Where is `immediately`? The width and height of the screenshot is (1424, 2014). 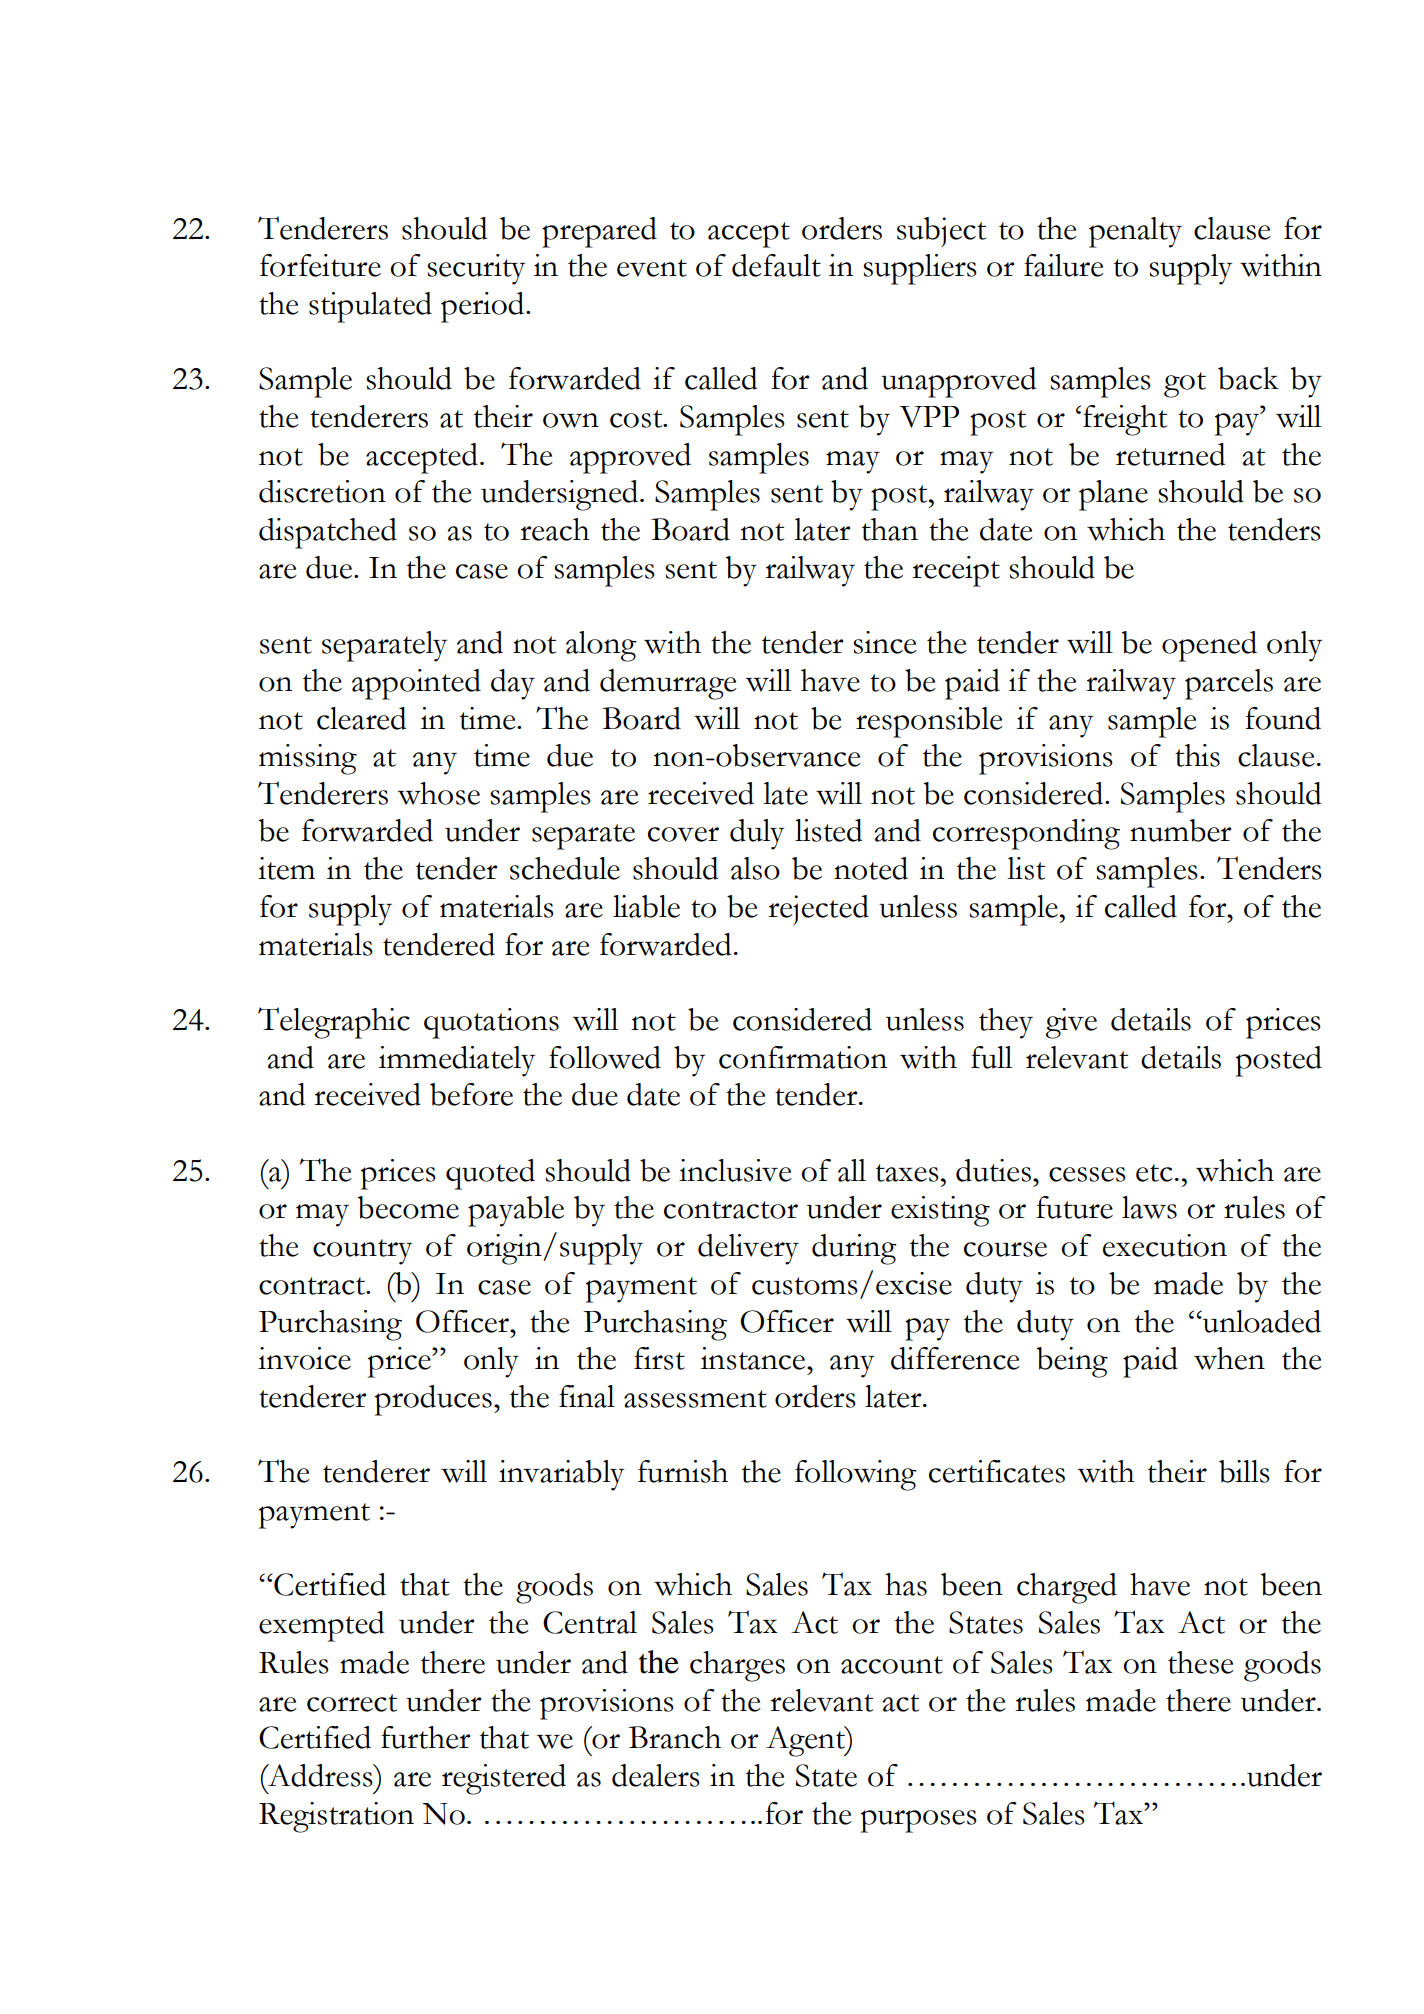
immediately is located at coordinates (457, 1061).
